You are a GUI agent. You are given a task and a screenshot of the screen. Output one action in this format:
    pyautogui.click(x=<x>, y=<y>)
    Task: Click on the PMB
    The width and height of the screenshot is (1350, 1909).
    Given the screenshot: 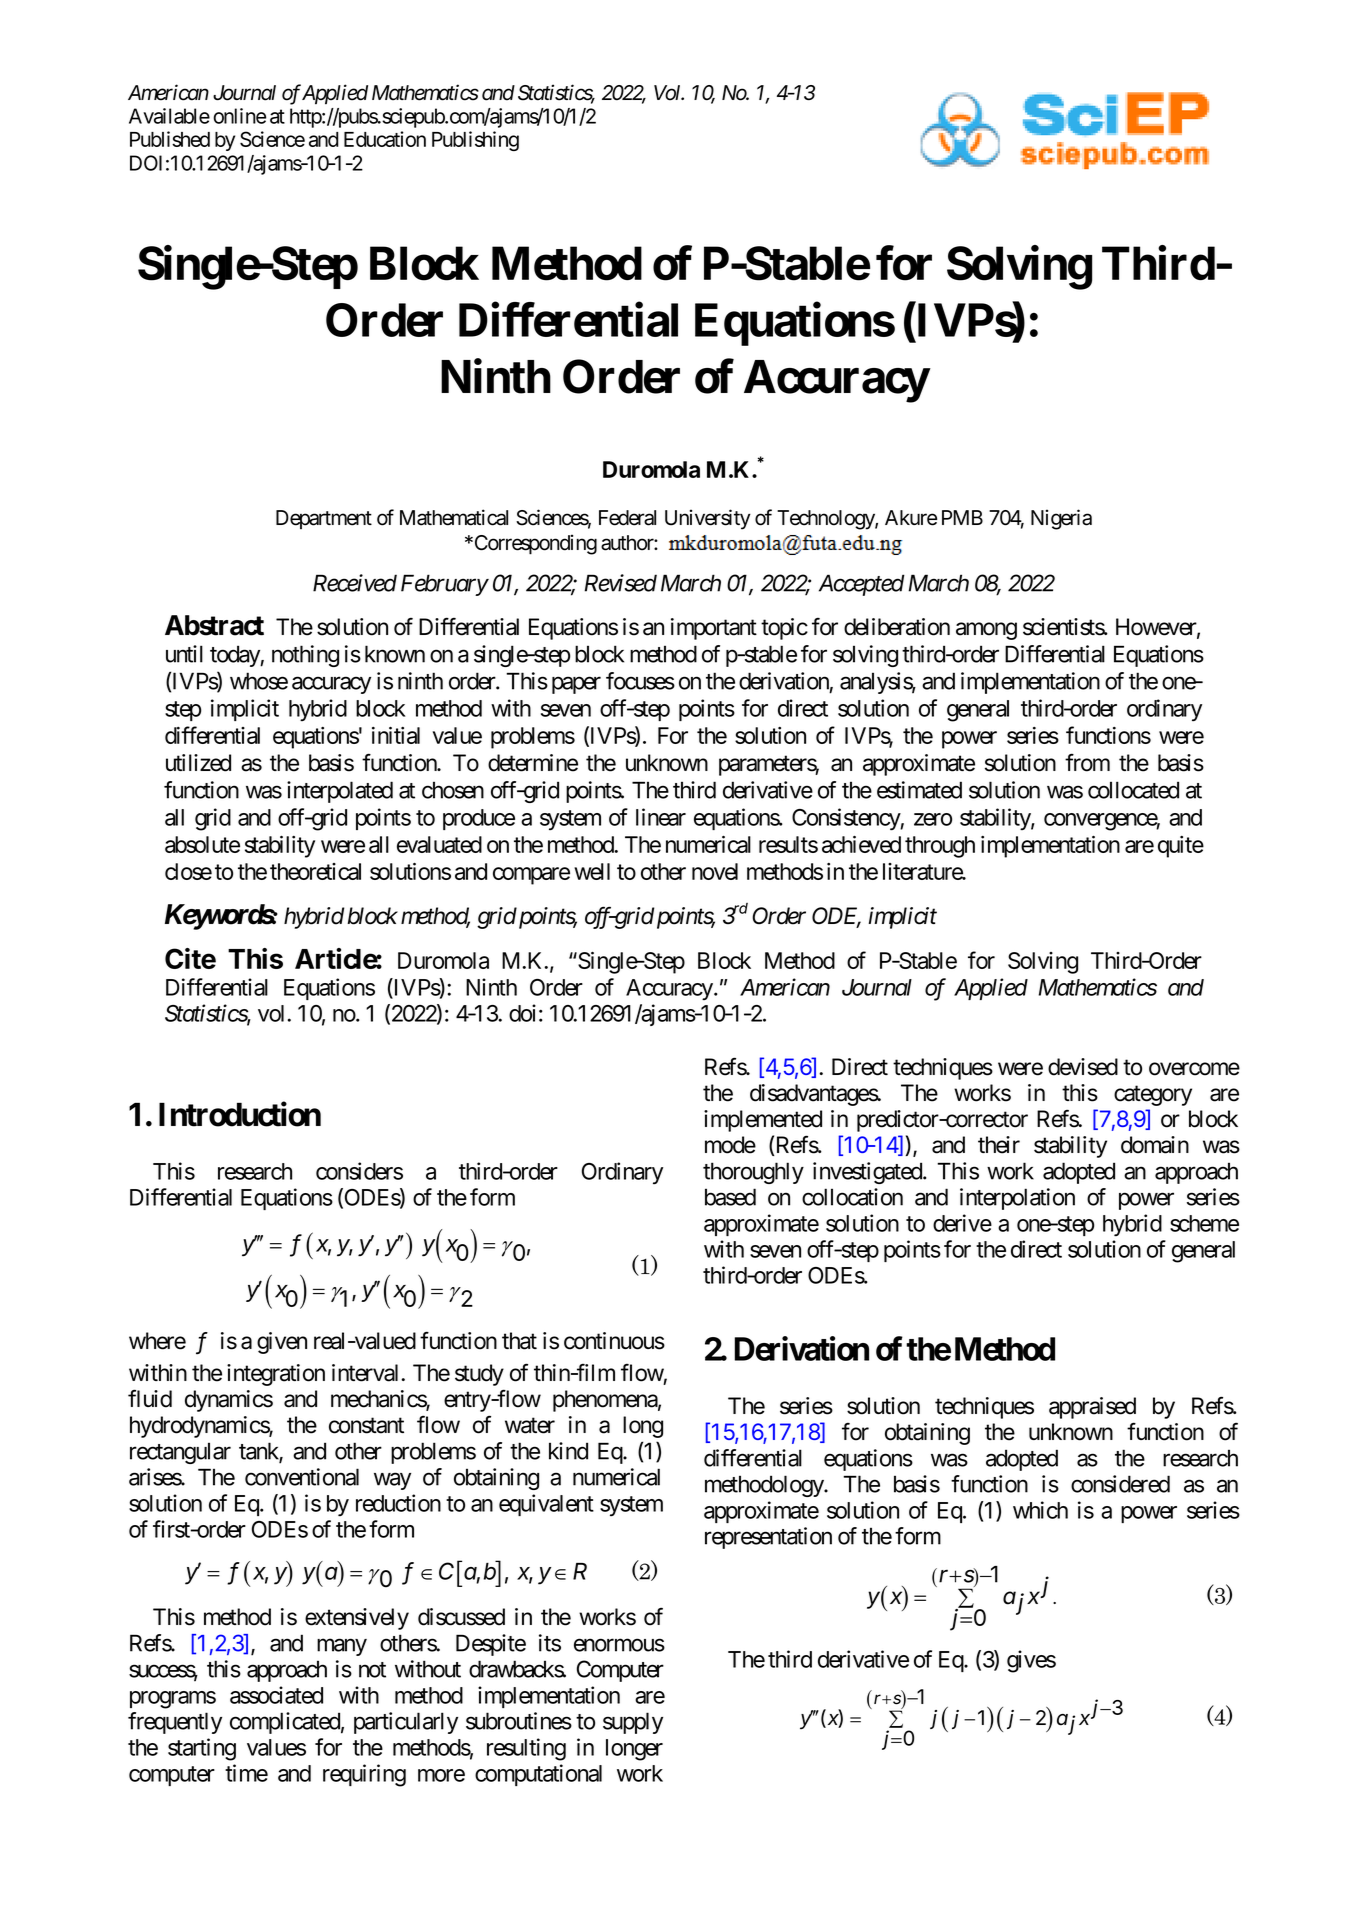 What is the action you would take?
    pyautogui.click(x=962, y=517)
